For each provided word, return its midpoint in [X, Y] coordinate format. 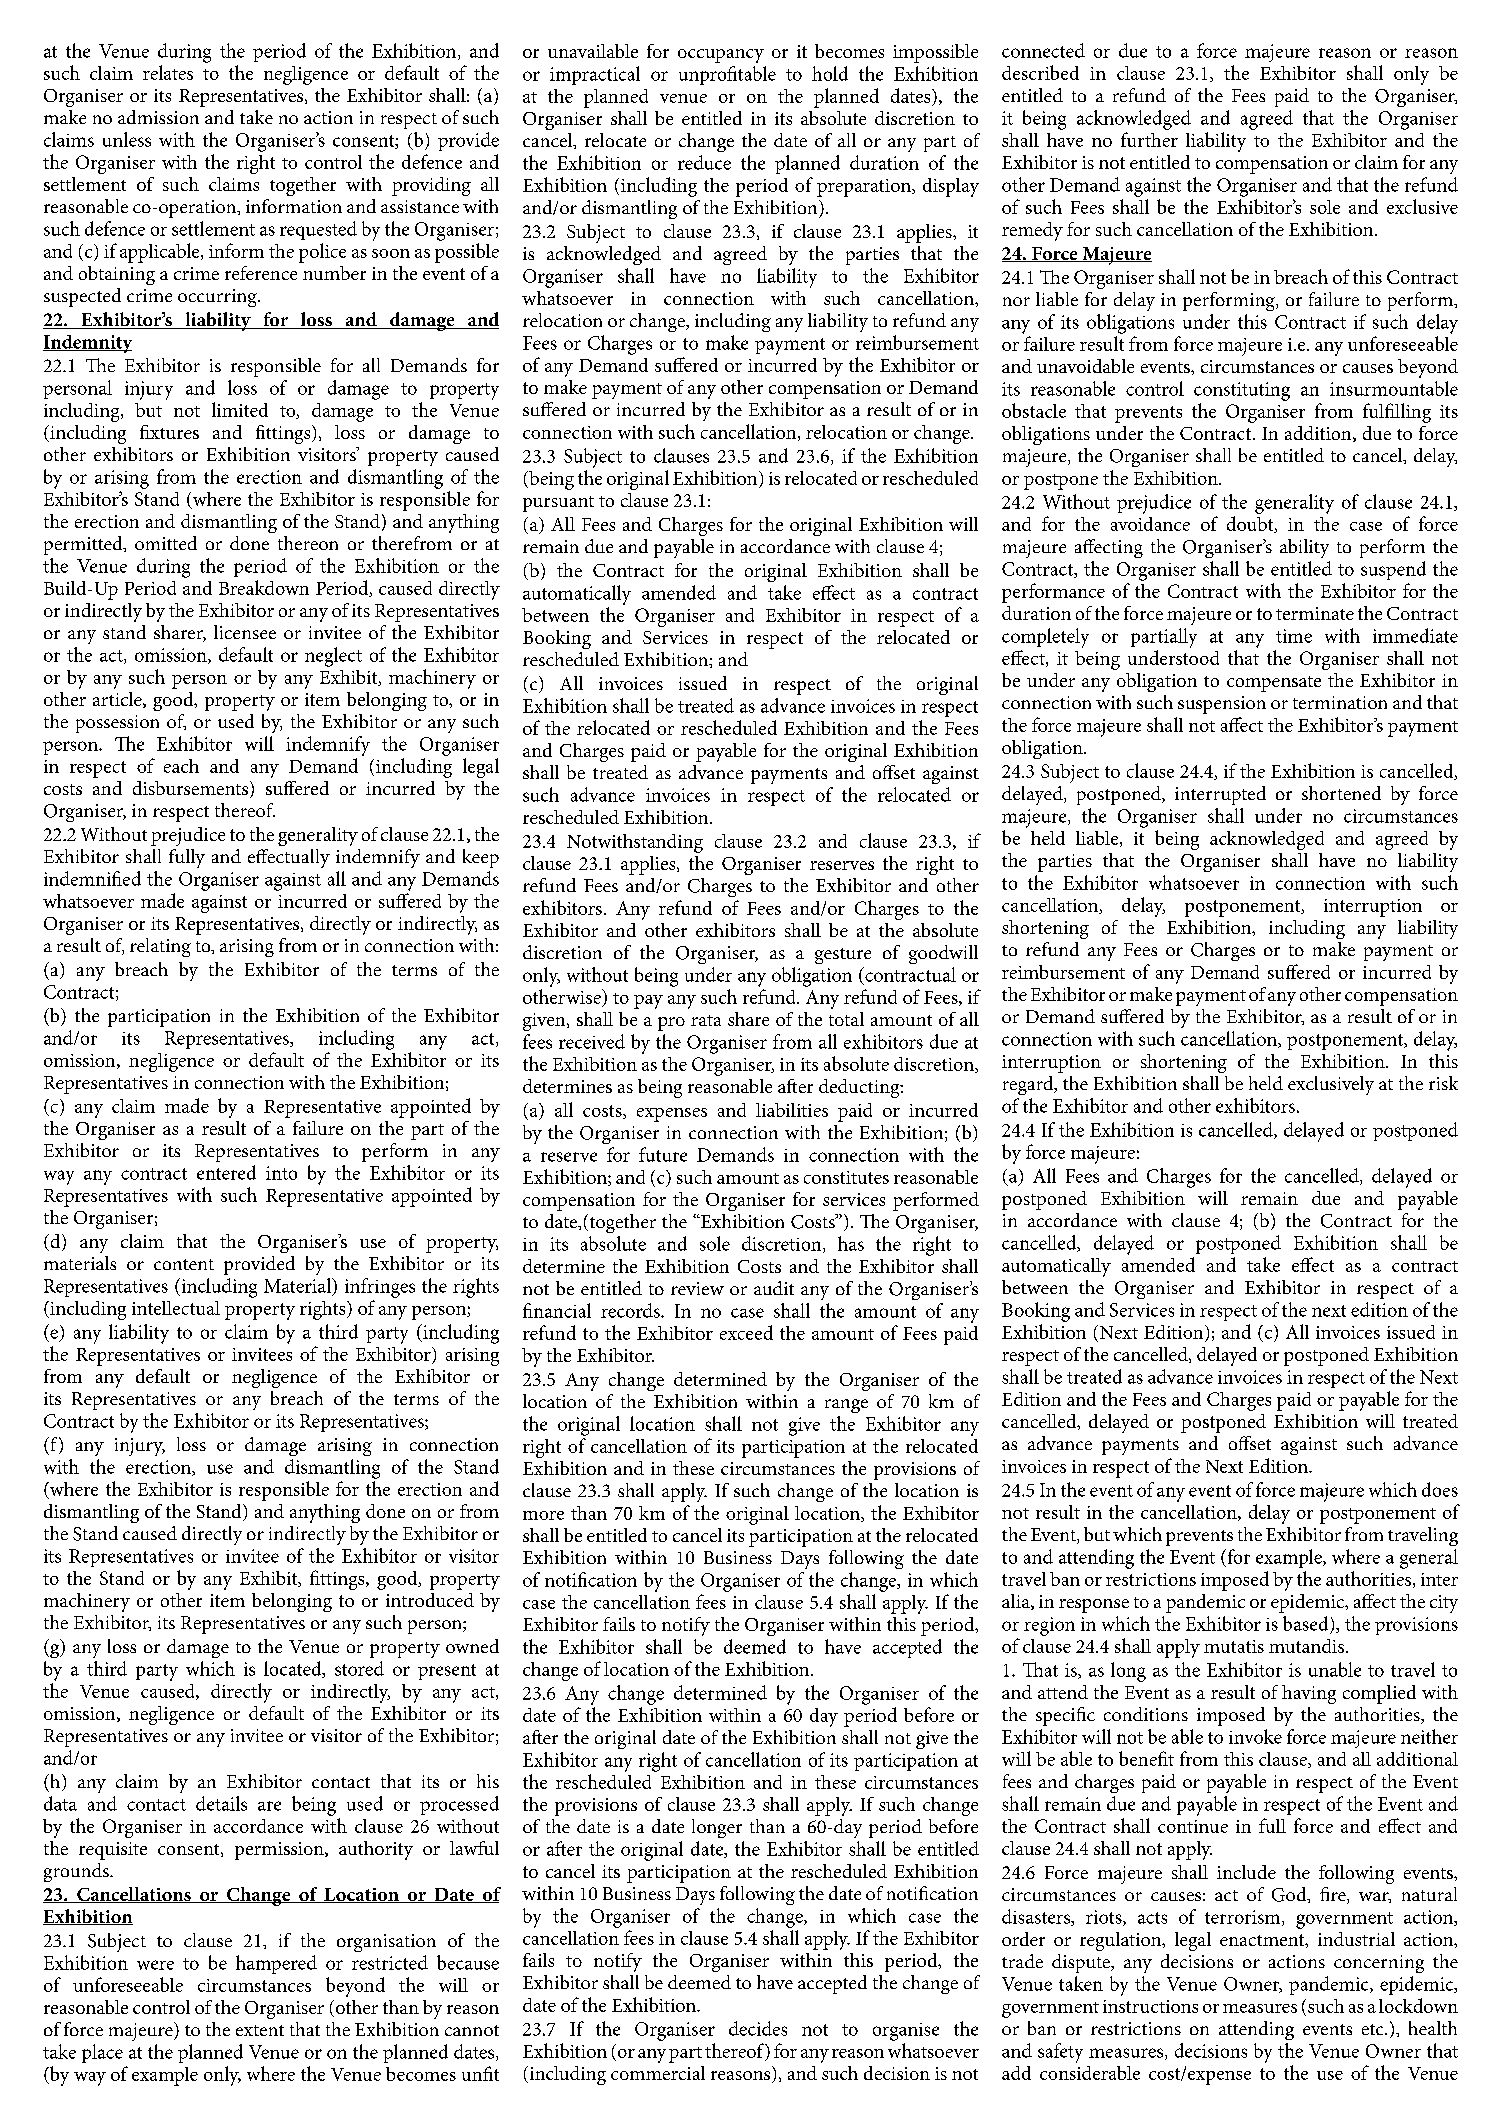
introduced [430, 1600]
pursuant [558, 504]
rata [706, 1020]
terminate [1315, 613]
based [1305, 1623]
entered [226, 1172]
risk [1443, 1083]
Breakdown [264, 587]
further [1149, 139]
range [846, 1406]
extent [260, 2030]
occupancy [721, 56]
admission [158, 117]
